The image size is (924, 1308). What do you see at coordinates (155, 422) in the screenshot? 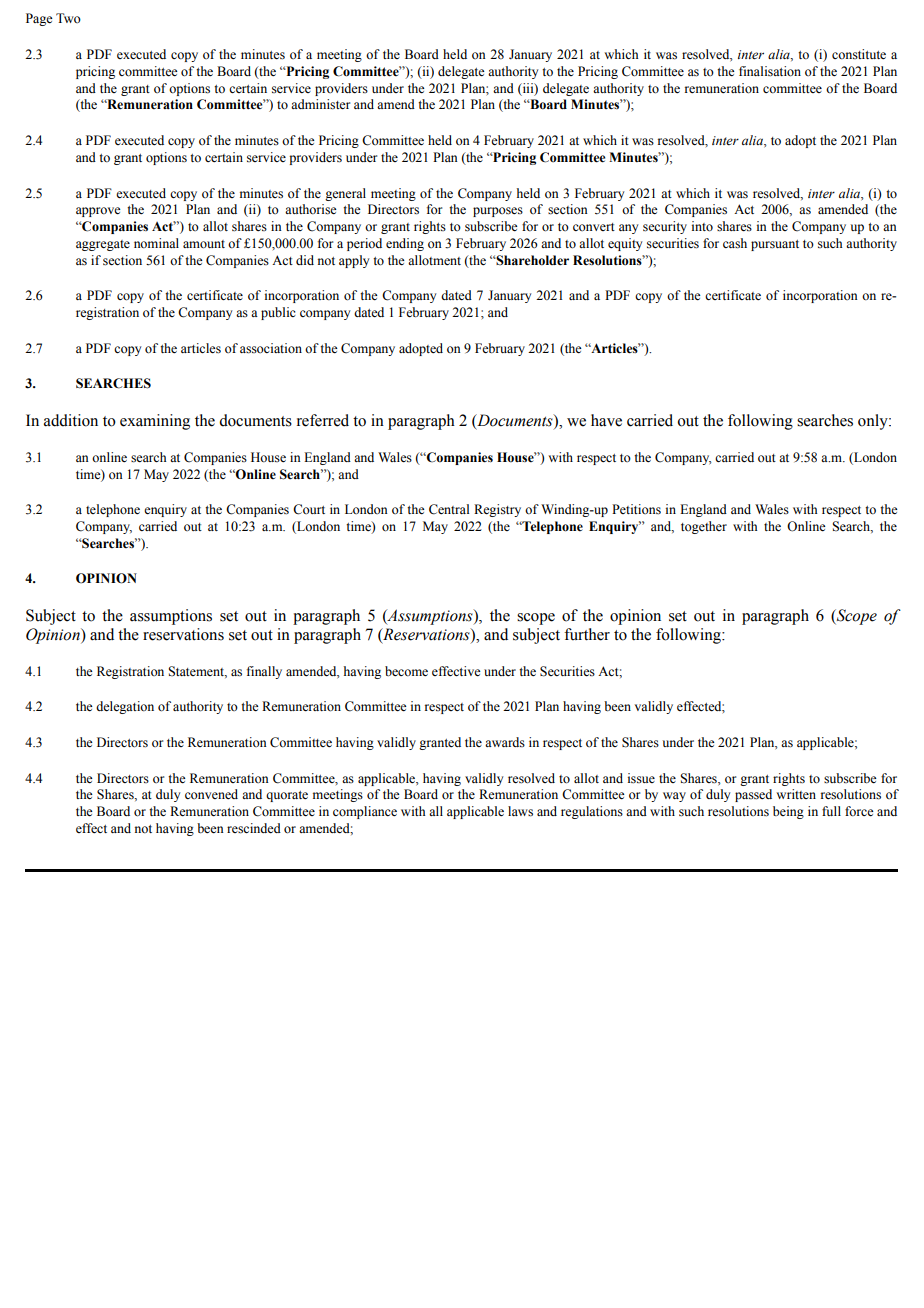
I see `examining` at bounding box center [155, 422].
